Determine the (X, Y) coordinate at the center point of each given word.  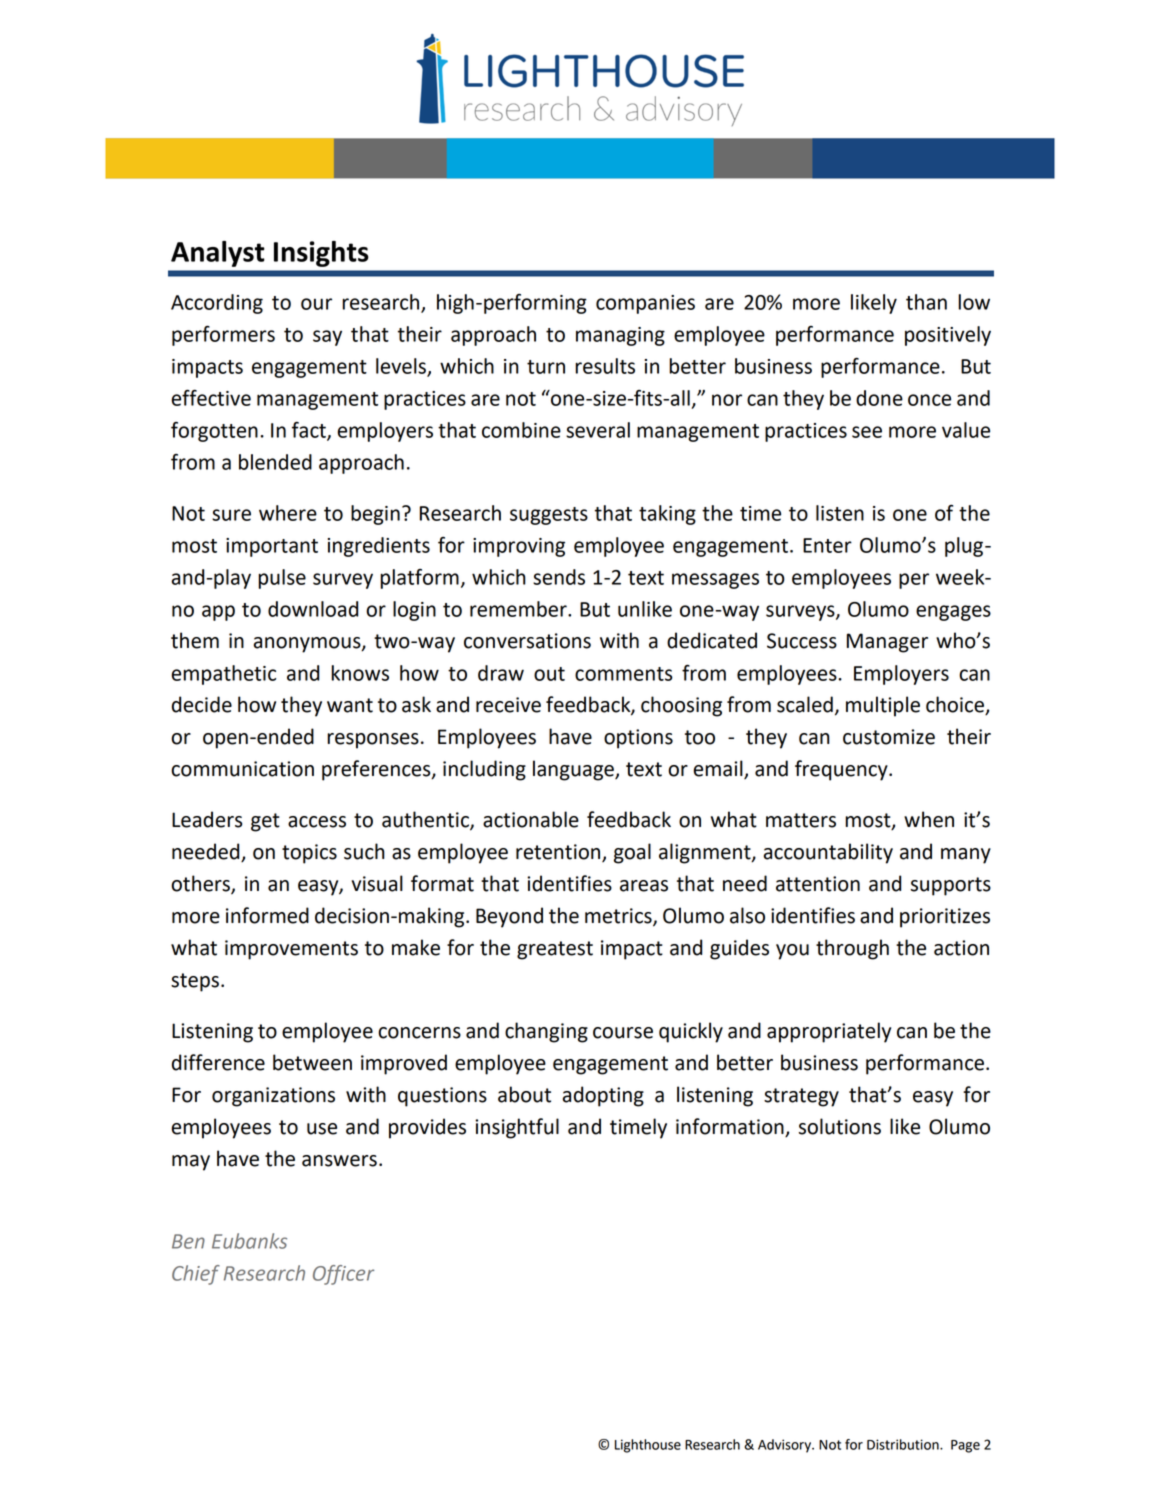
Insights (321, 254)
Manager (887, 643)
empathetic (224, 675)
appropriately (829, 1032)
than (926, 302)
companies (645, 304)
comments (624, 674)
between (312, 1062)
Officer (343, 1275)
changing (546, 1032)
